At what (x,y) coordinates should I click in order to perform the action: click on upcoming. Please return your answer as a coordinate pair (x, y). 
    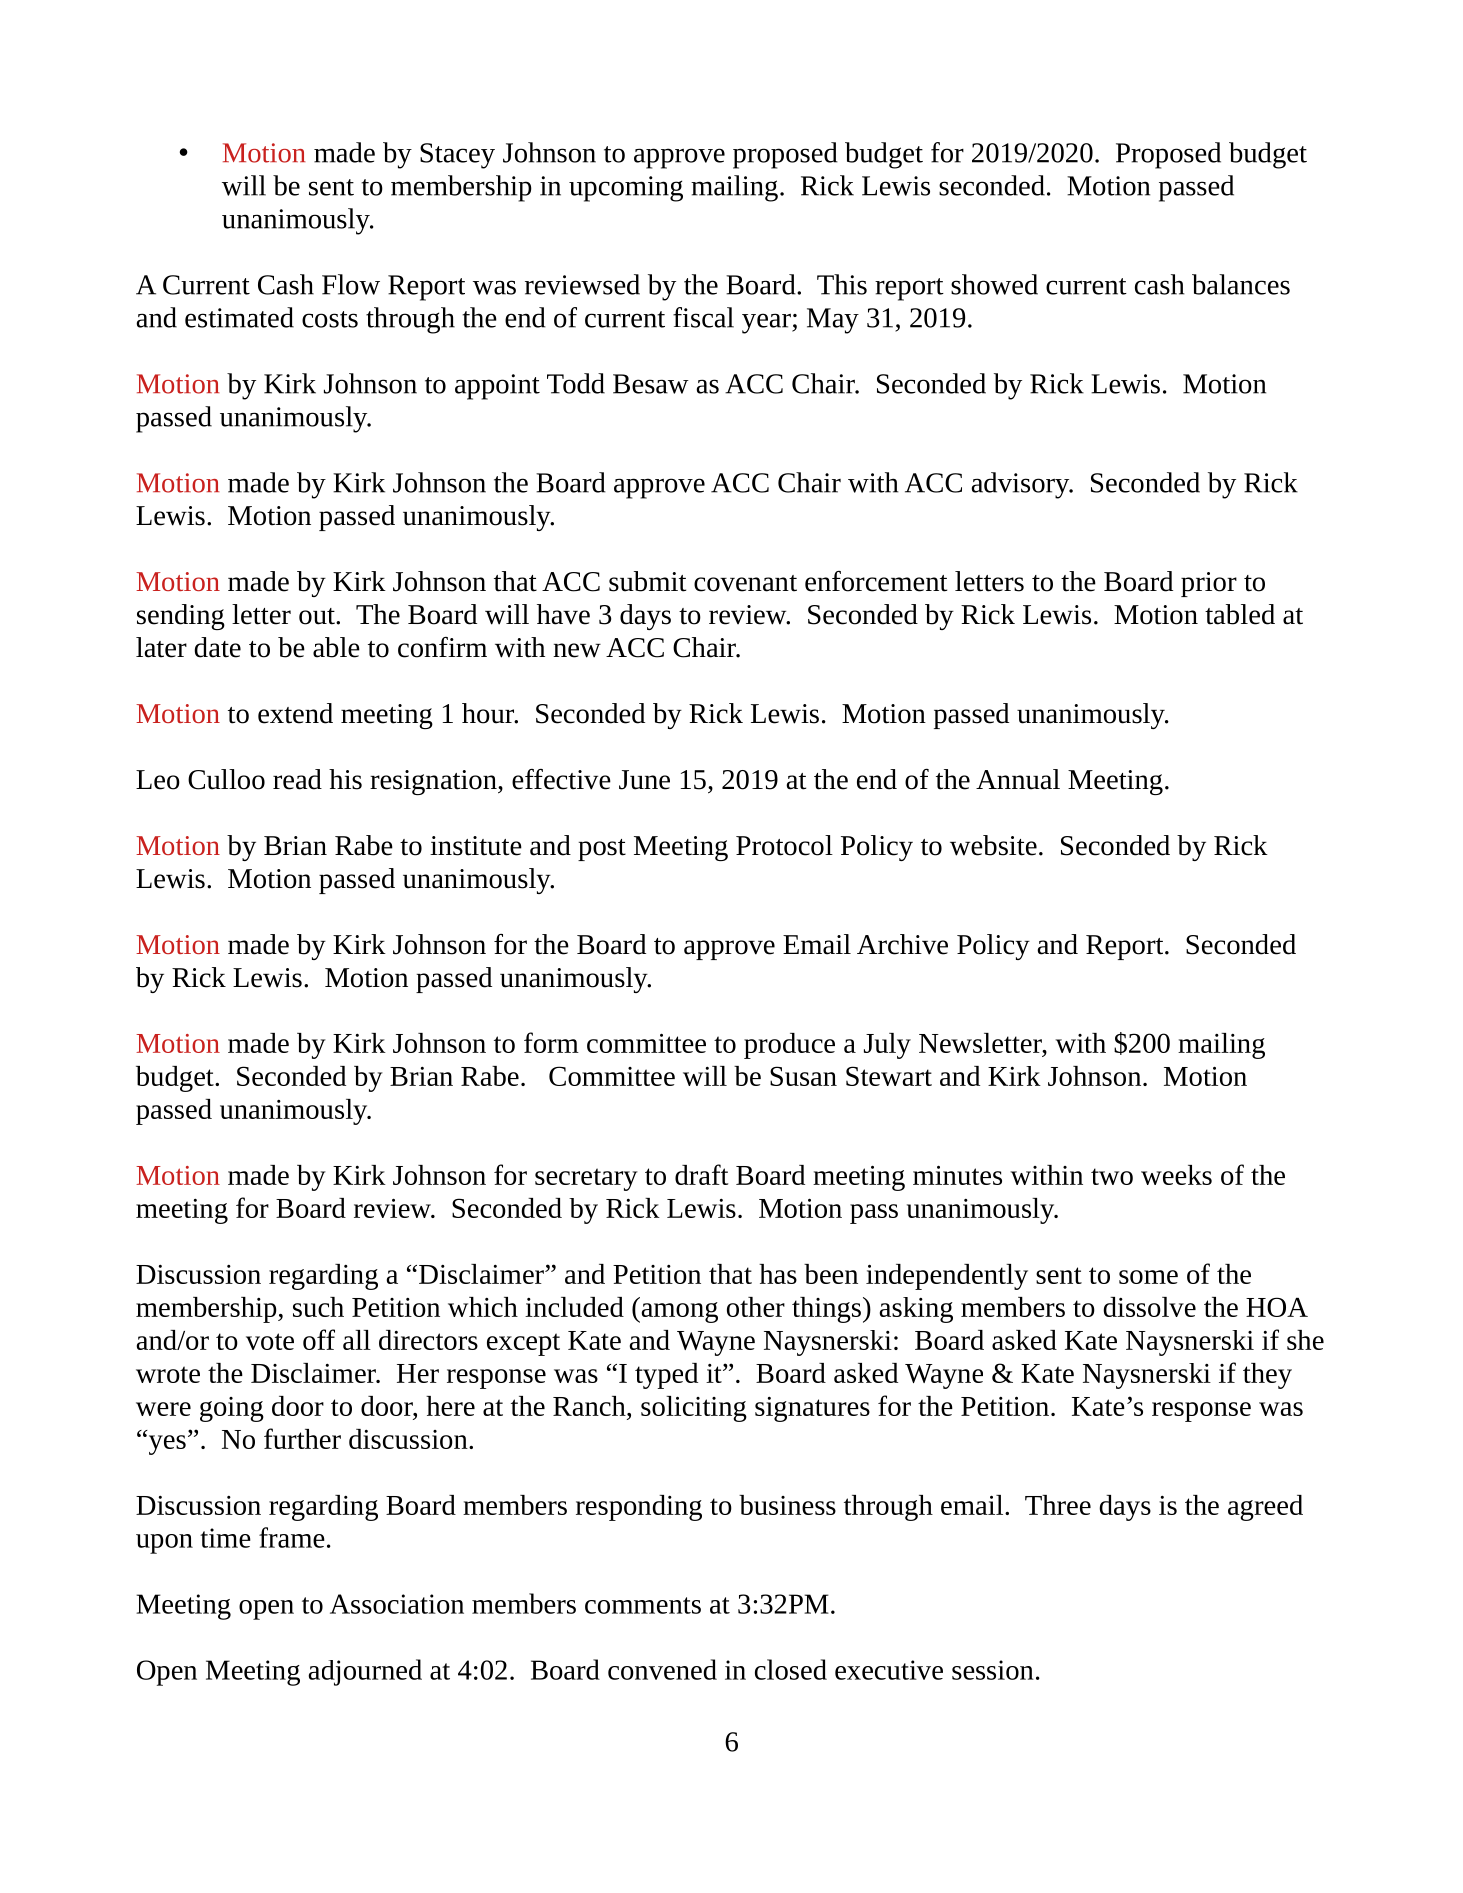
    Looking at the image, I should click on (626, 189).
